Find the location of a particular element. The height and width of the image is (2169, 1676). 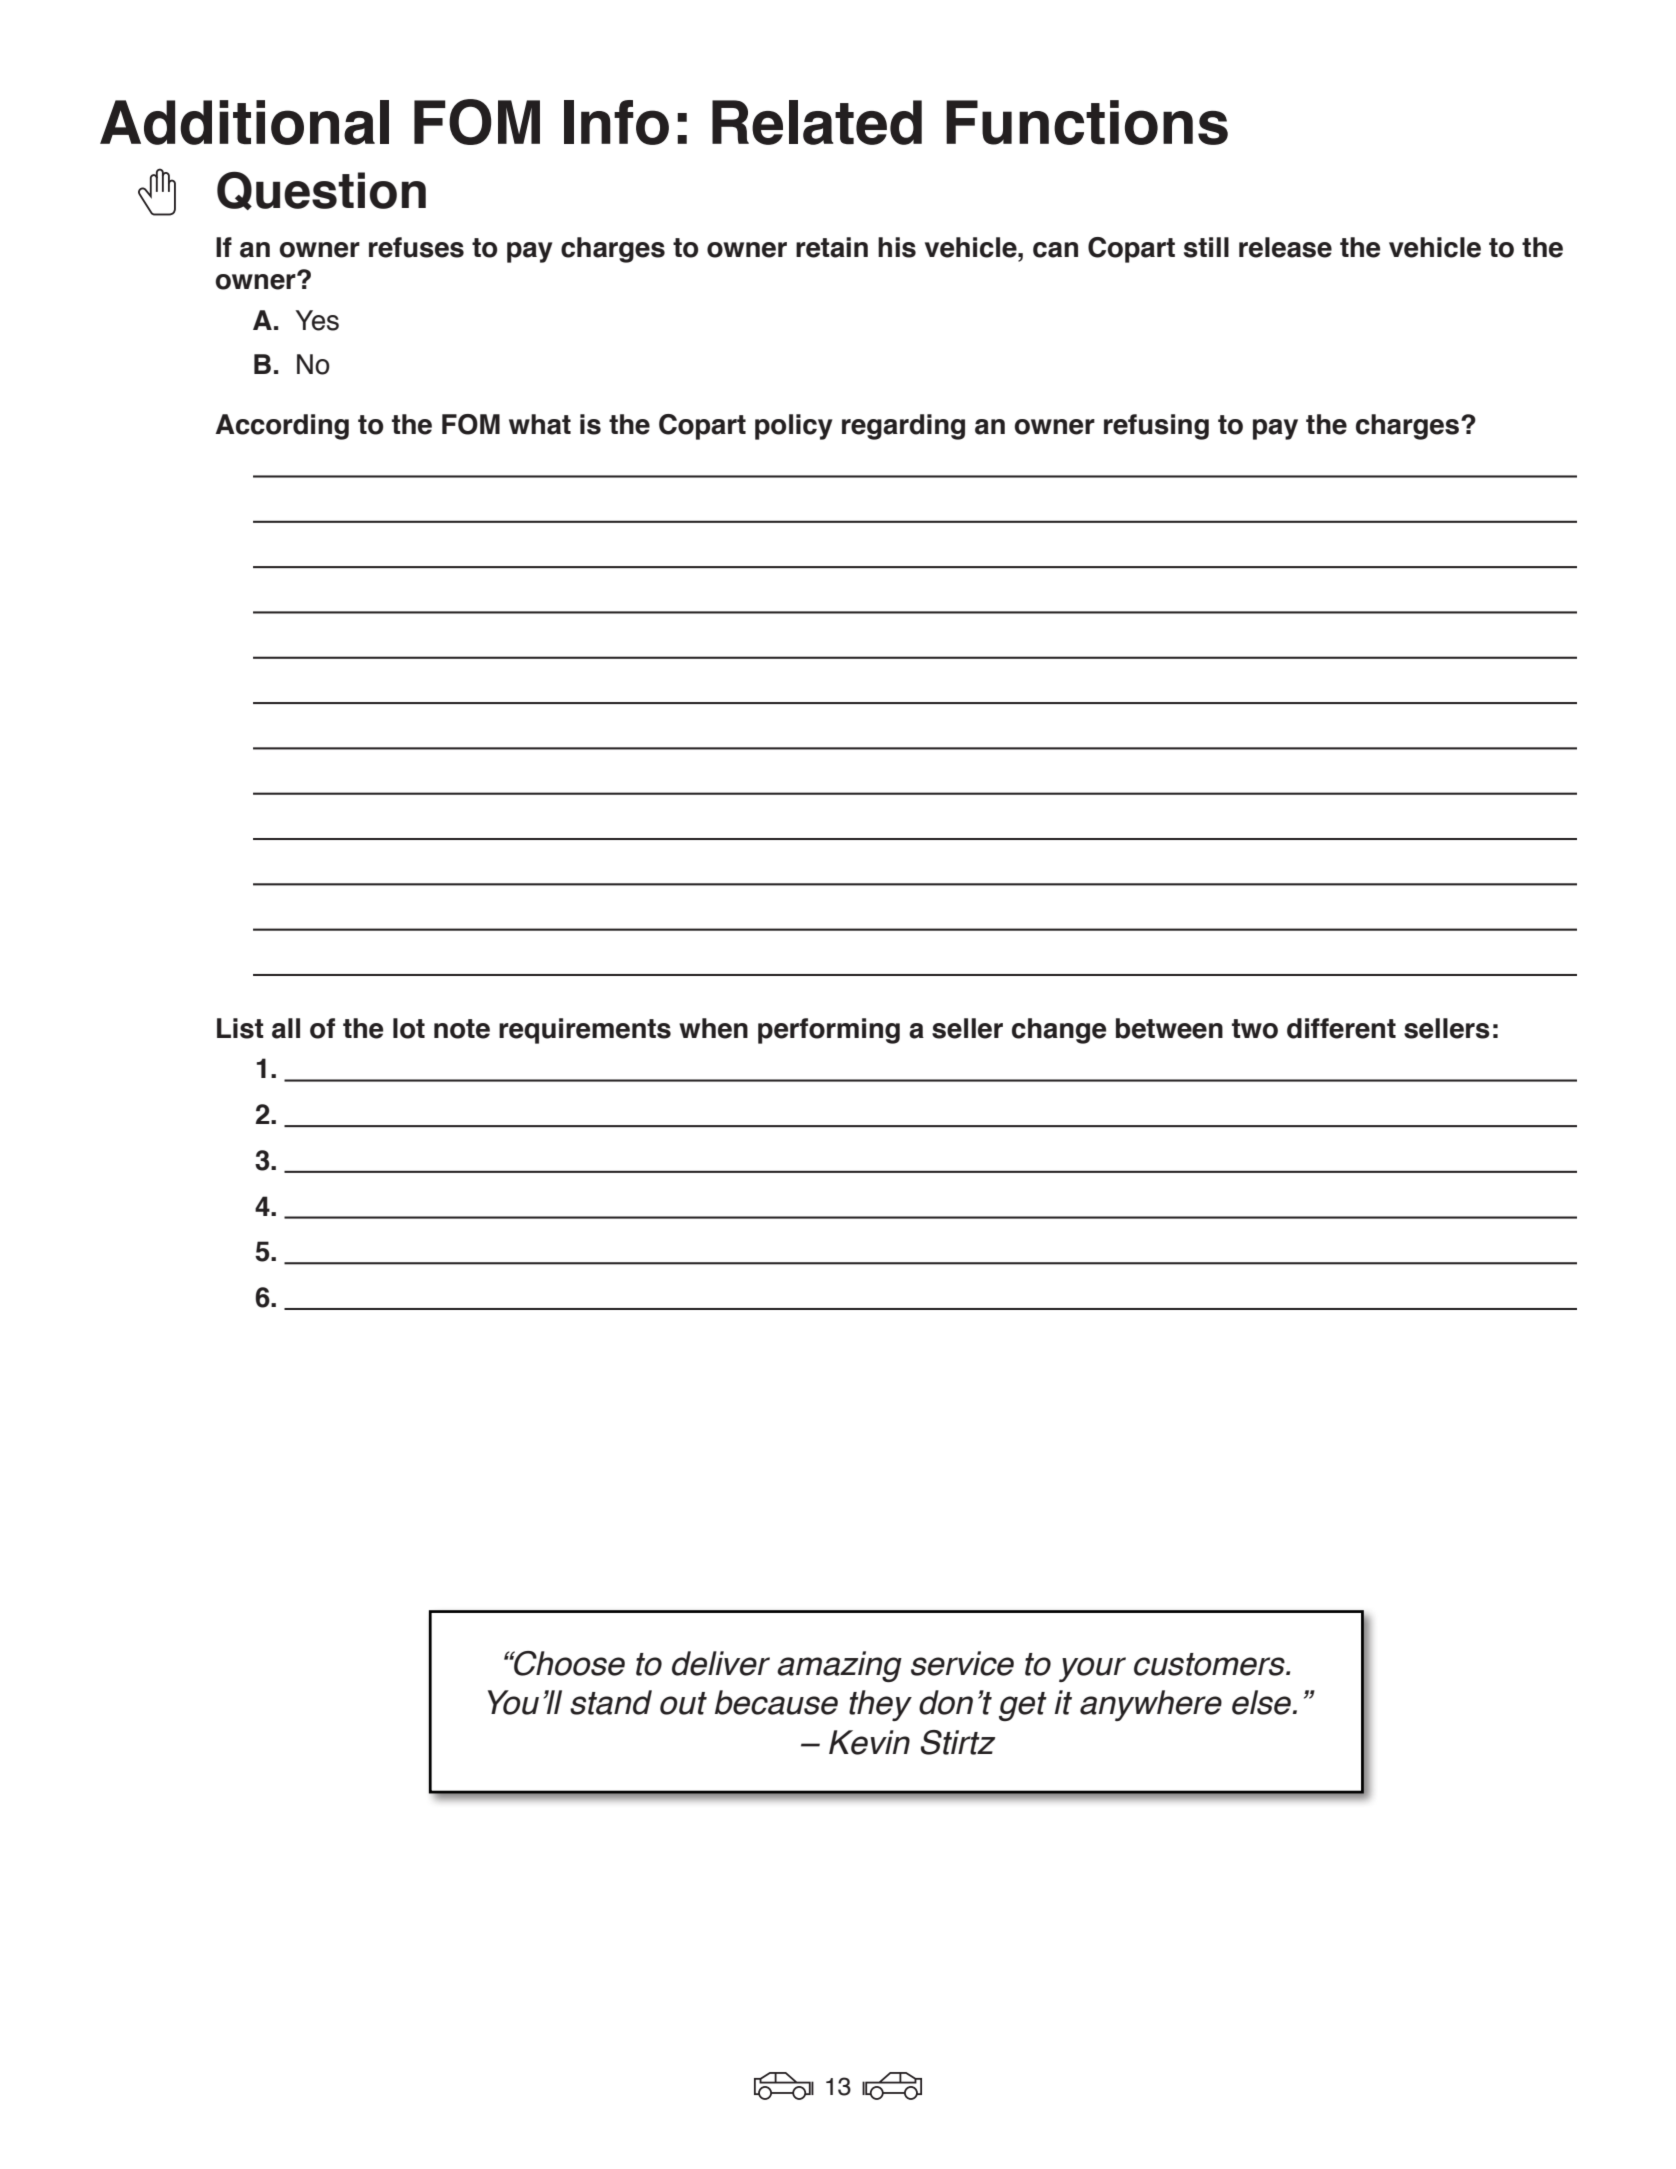

According is located at coordinates (282, 427).
